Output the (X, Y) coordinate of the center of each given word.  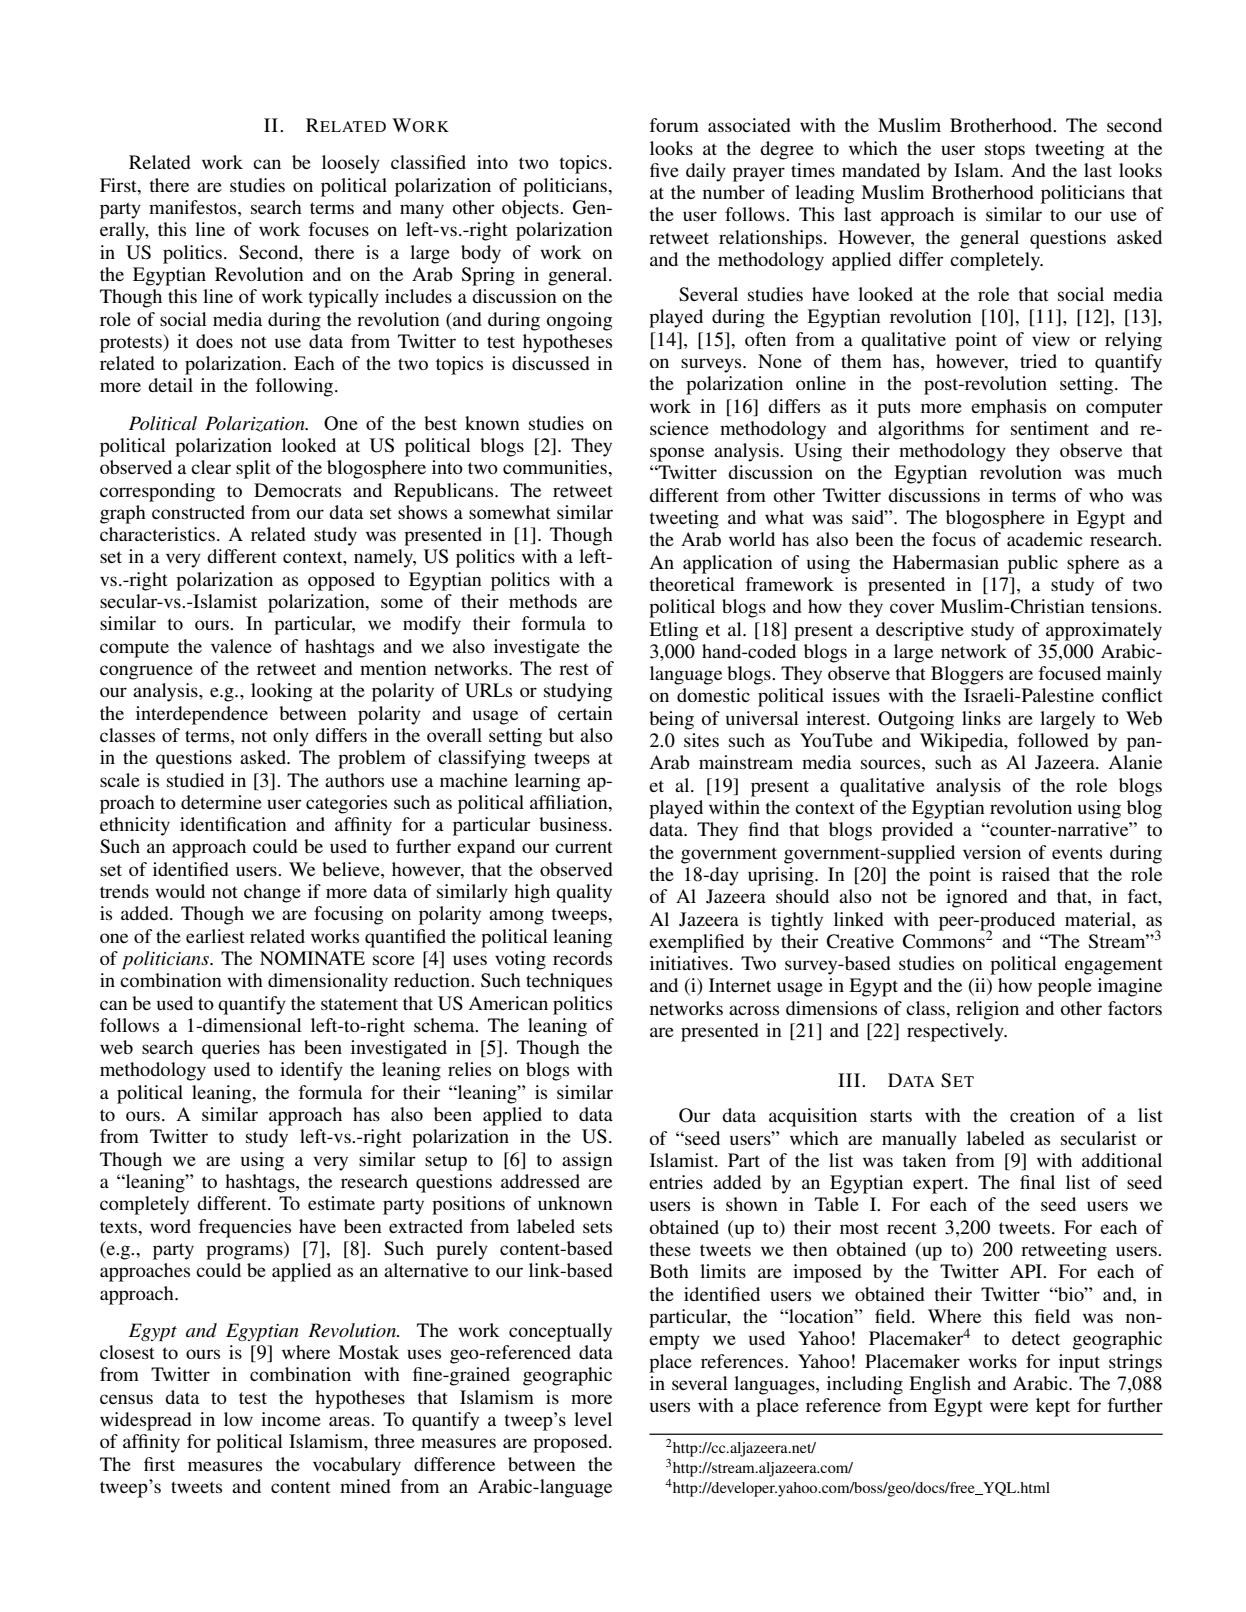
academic (1044, 539)
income (291, 1419)
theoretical (692, 584)
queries (231, 1049)
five (664, 170)
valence (241, 646)
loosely (351, 164)
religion (987, 1010)
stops (1005, 151)
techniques (569, 982)
